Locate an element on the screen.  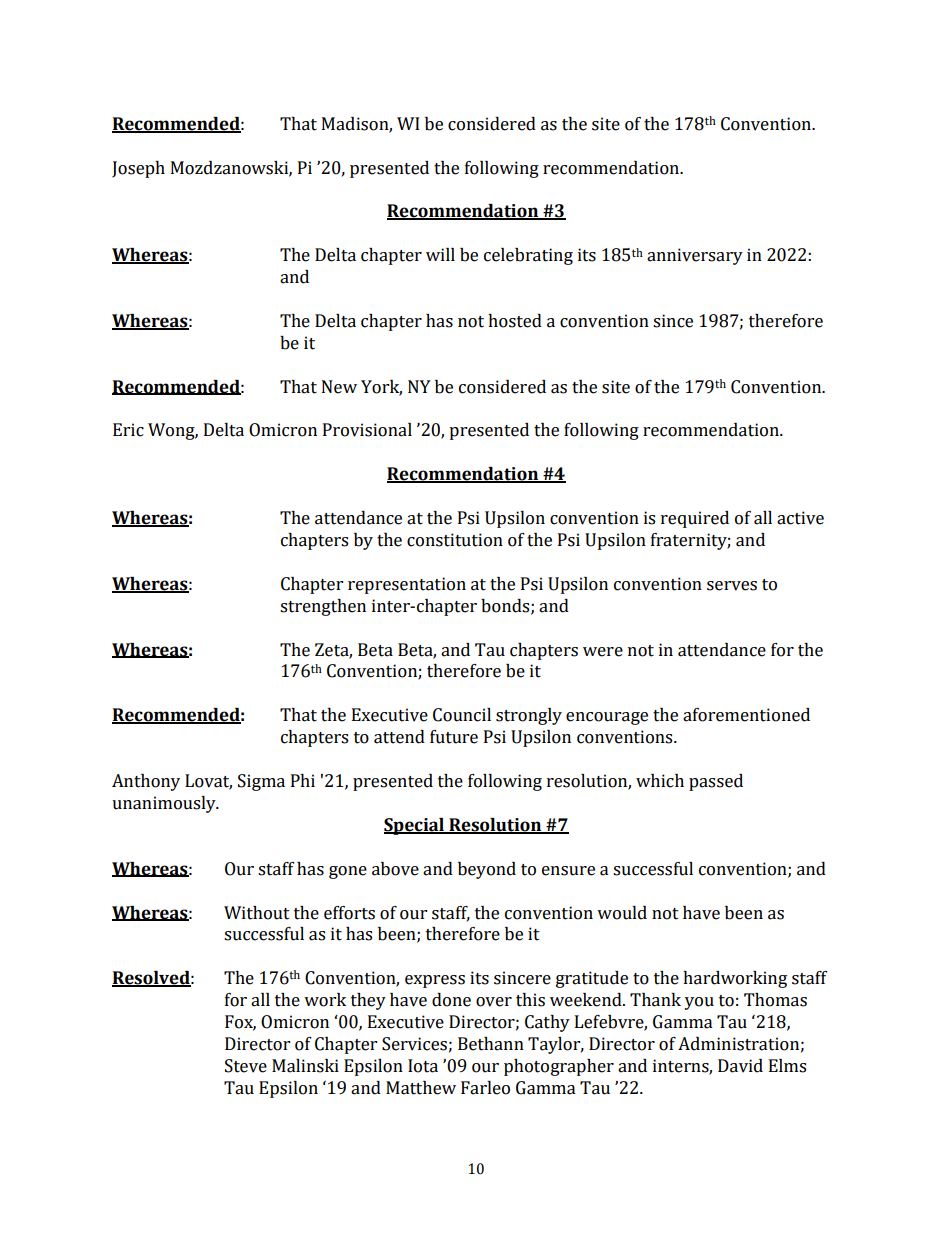
serves is located at coordinates (732, 586).
